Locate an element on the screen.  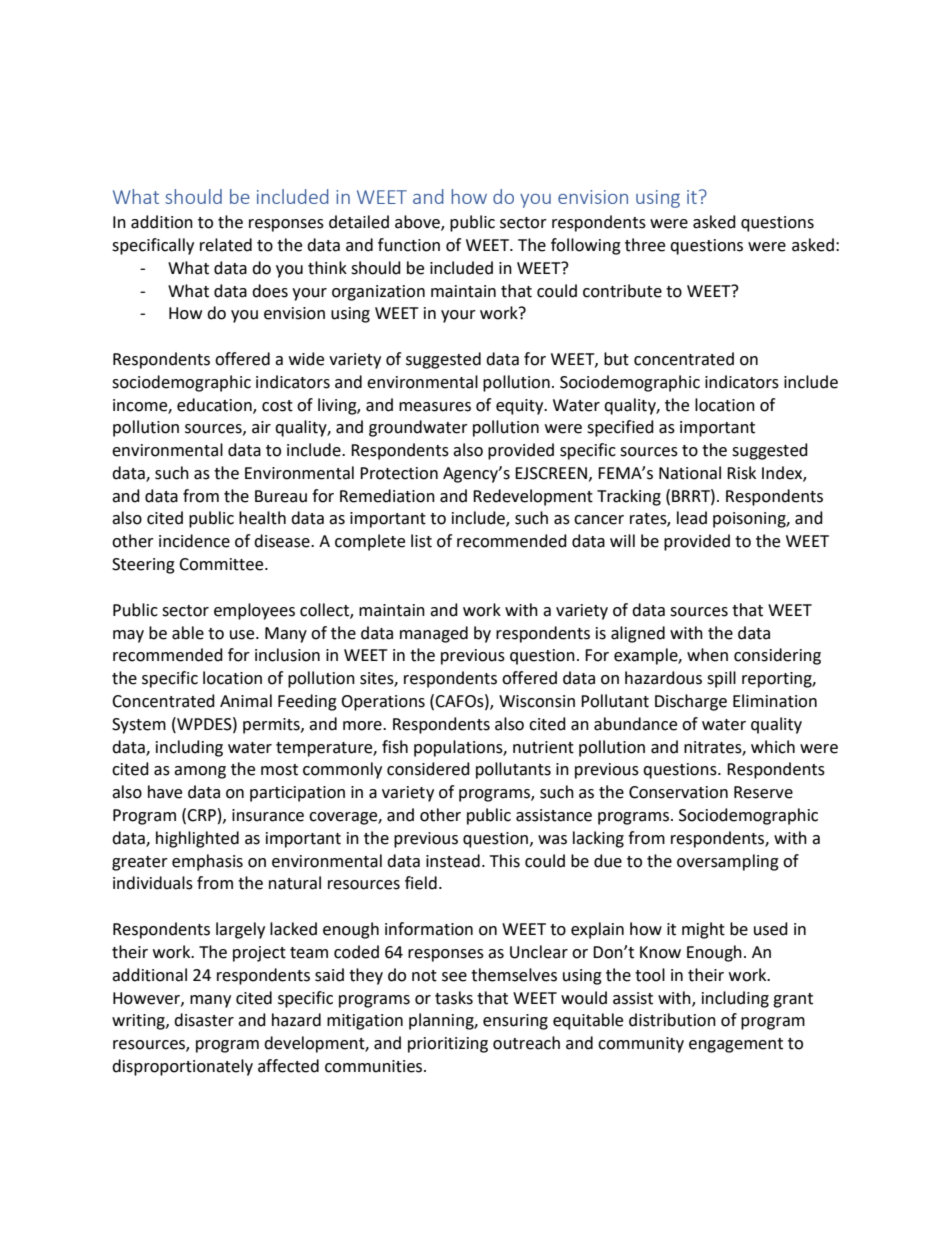
Conservation is located at coordinates (678, 792).
